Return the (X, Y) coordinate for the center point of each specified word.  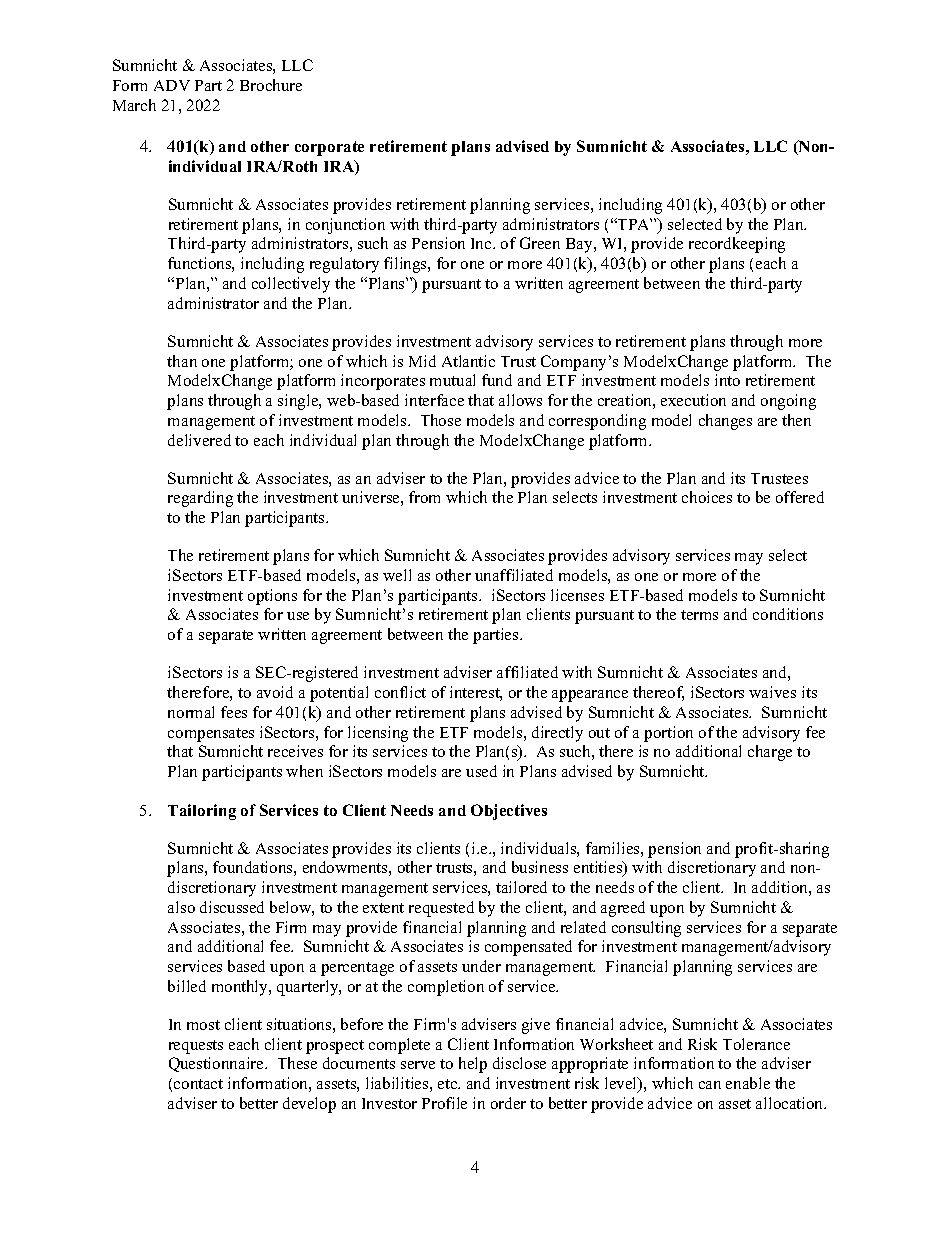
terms (699, 615)
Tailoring (202, 812)
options (272, 597)
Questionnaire (217, 1064)
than (182, 361)
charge (770, 753)
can (710, 1085)
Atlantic (468, 361)
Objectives (509, 812)
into (727, 380)
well (397, 575)
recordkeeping (737, 245)
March (134, 105)
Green (540, 243)
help (473, 1065)
